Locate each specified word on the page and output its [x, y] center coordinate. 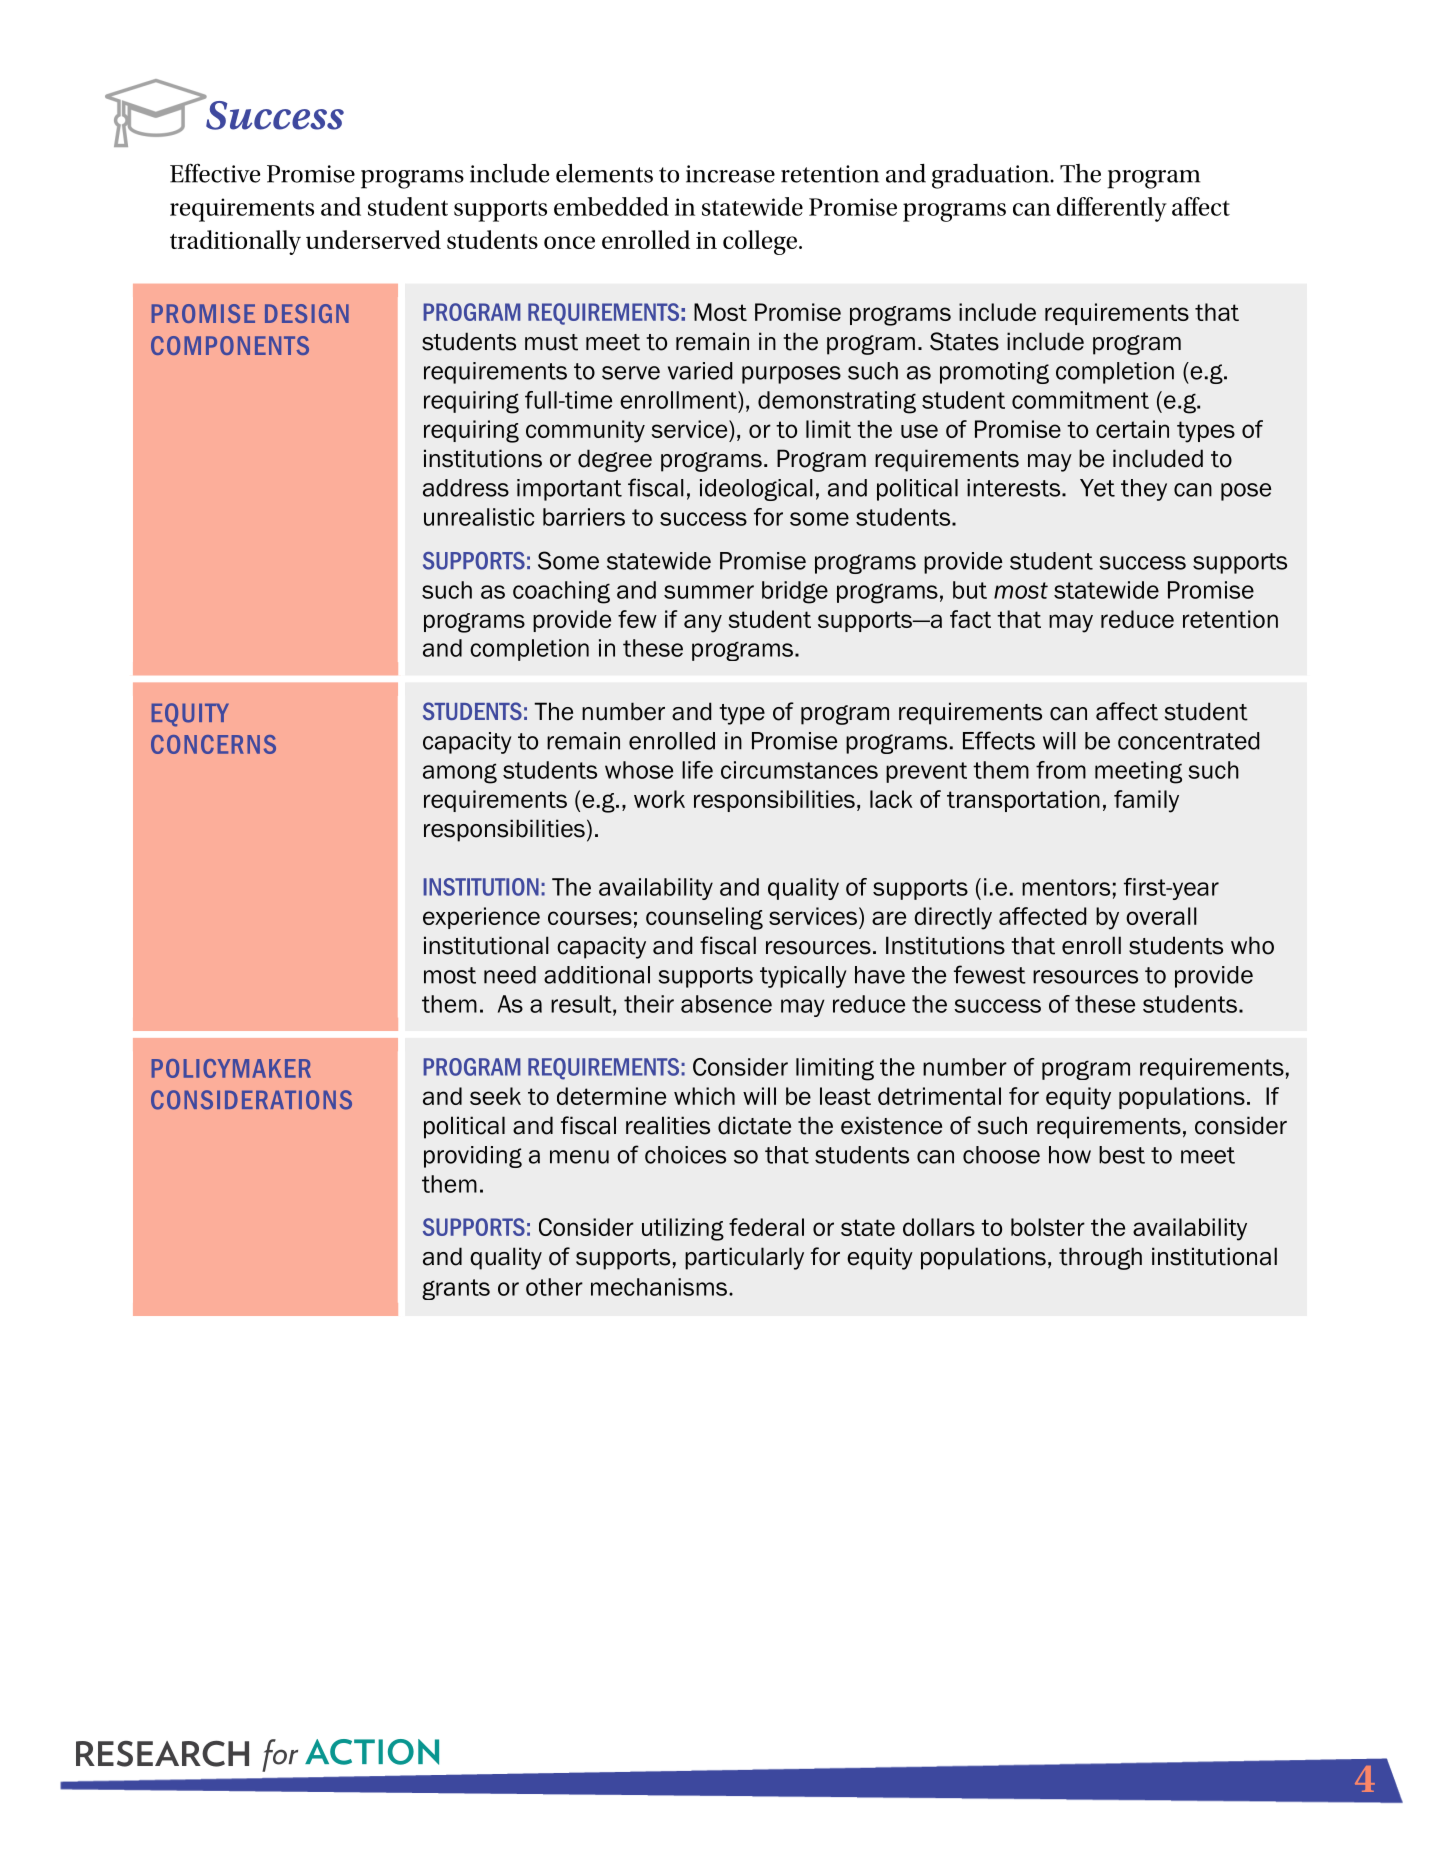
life [697, 770]
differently [1112, 209]
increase [730, 174]
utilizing [683, 1229]
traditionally [235, 242]
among [460, 773]
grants [456, 1289]
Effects [999, 740]
